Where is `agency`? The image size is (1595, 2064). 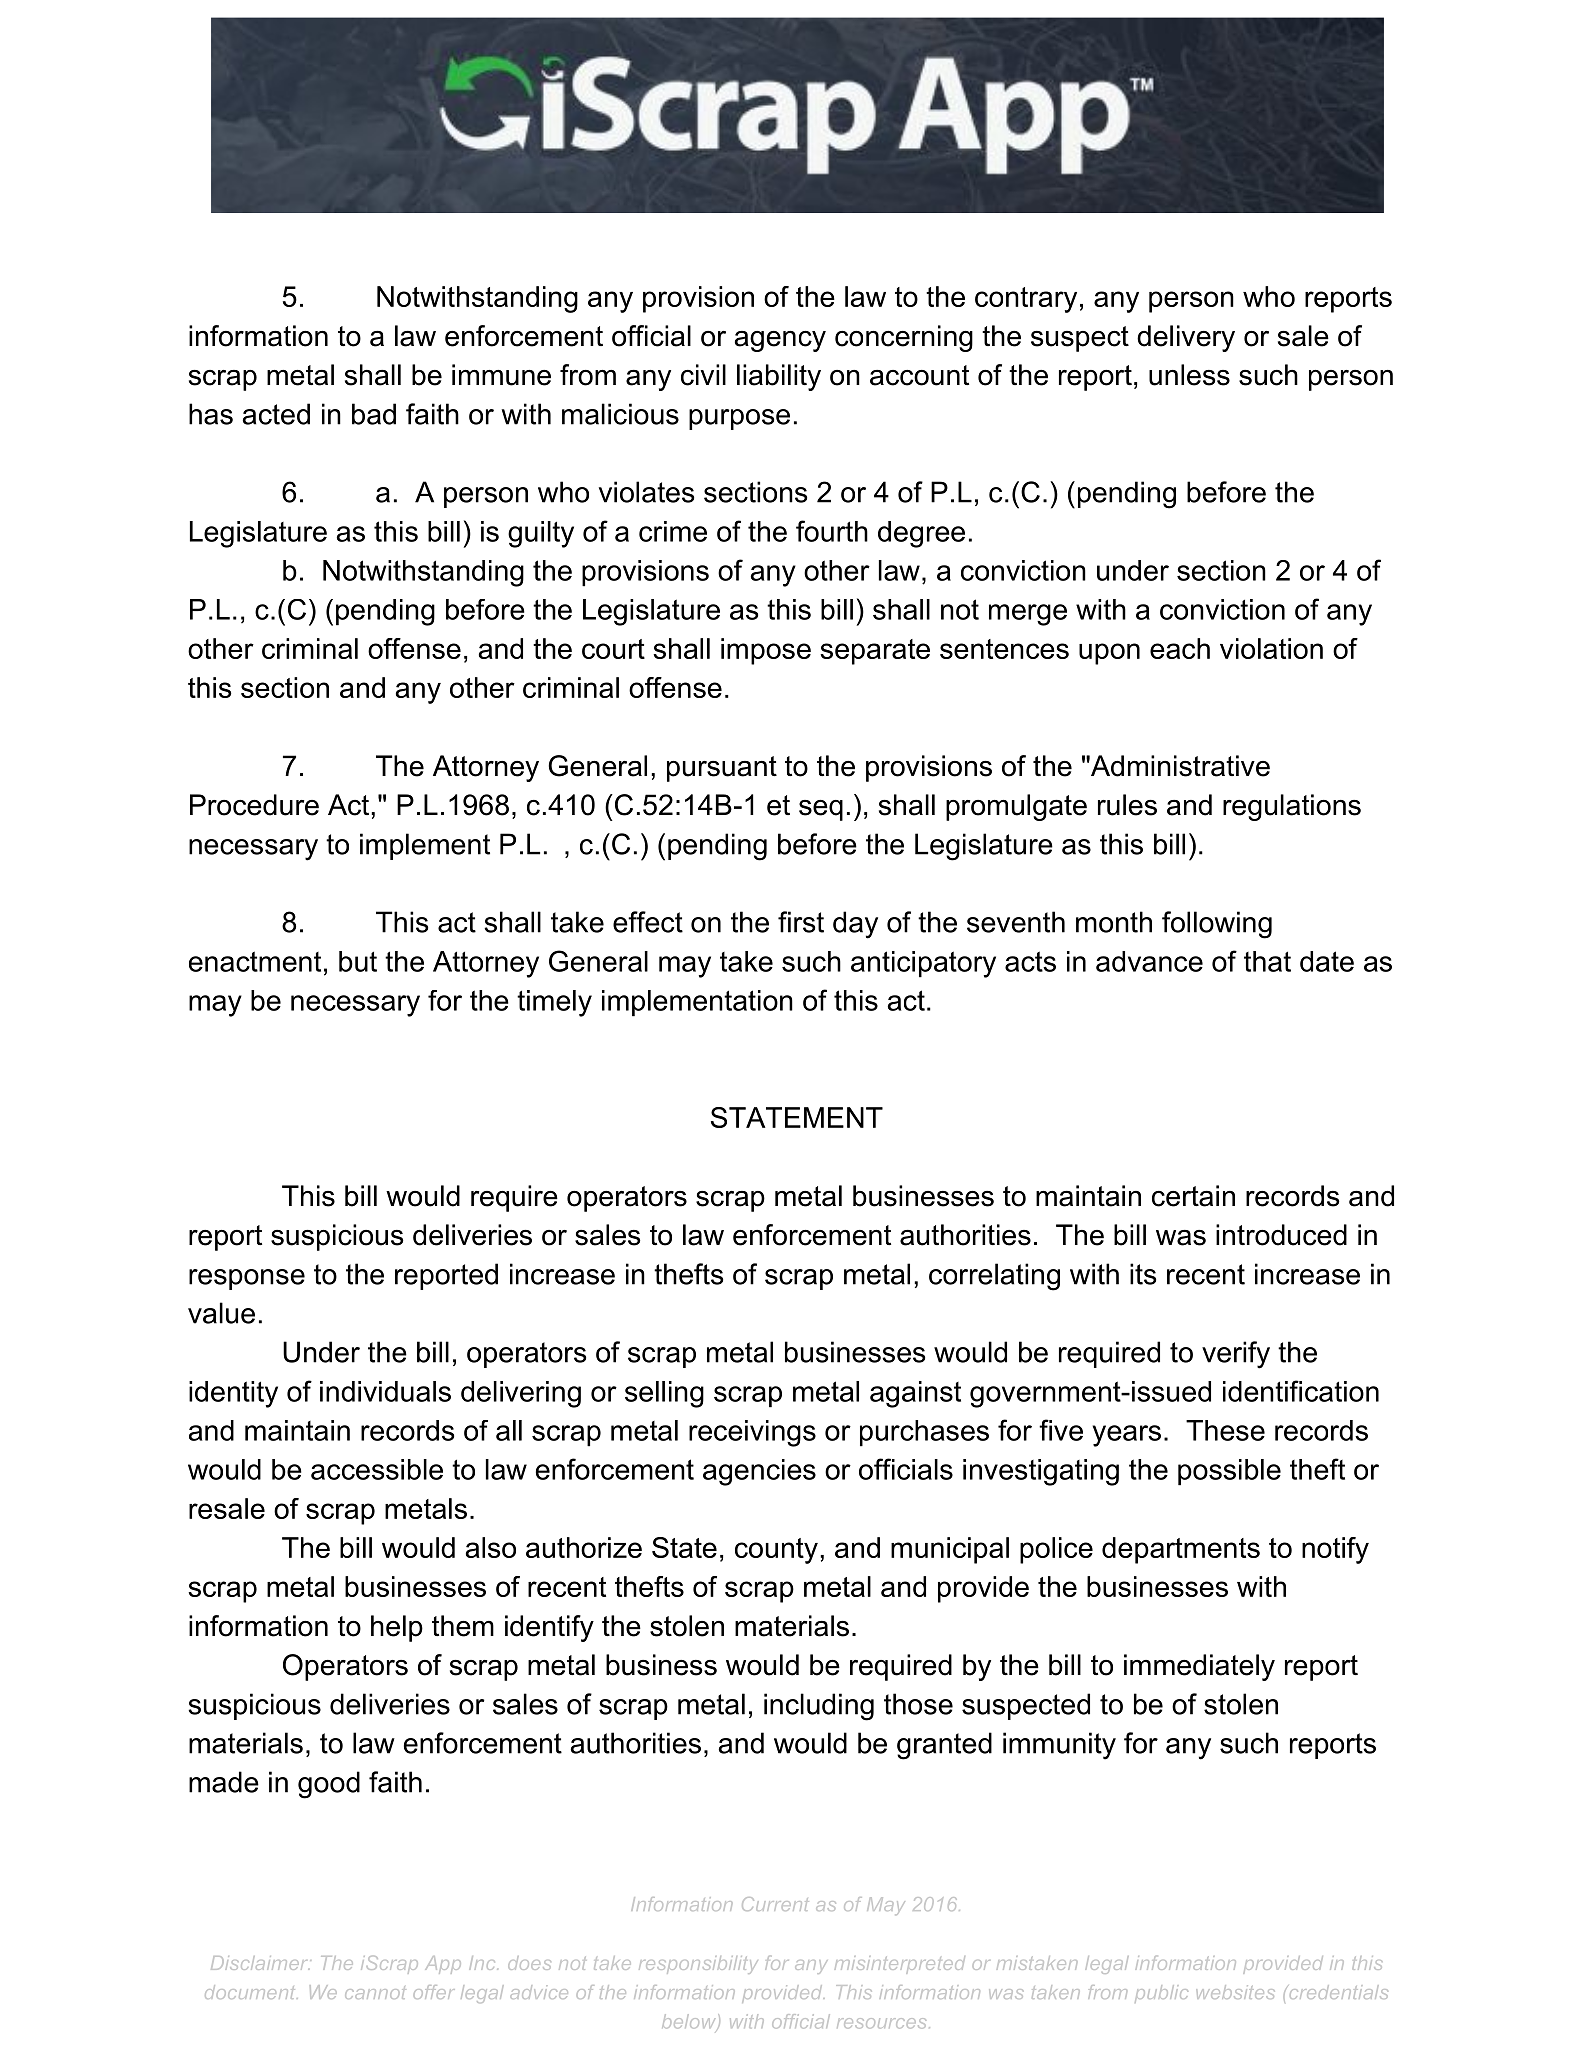
agency is located at coordinates (780, 341).
